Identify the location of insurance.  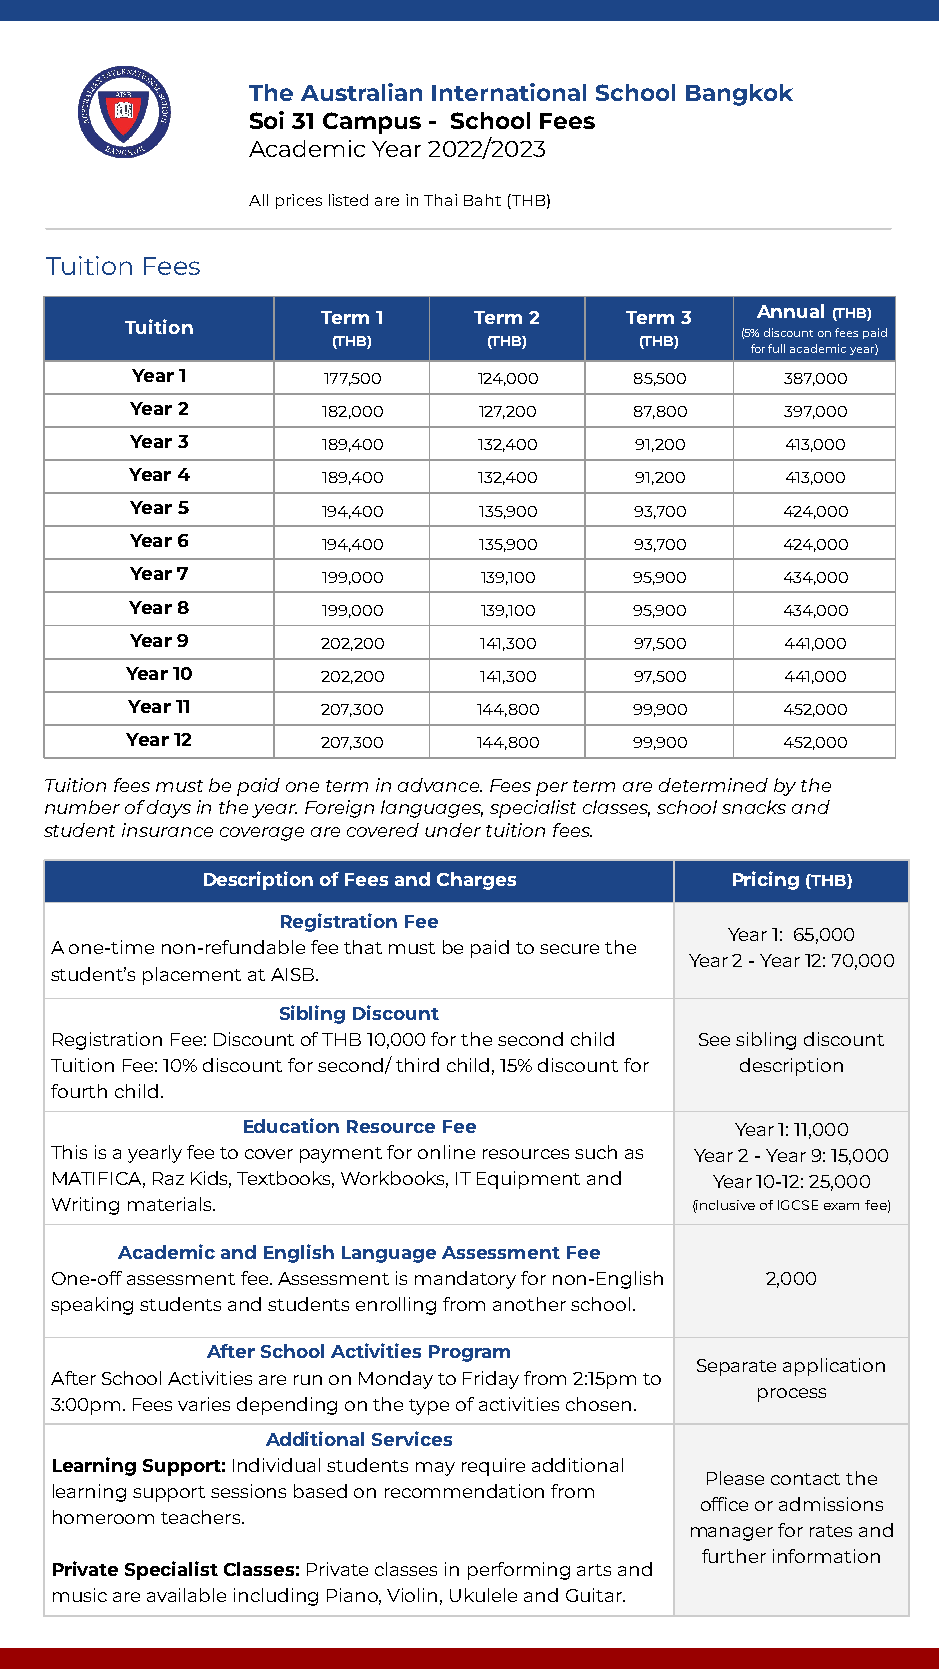
(167, 830).
